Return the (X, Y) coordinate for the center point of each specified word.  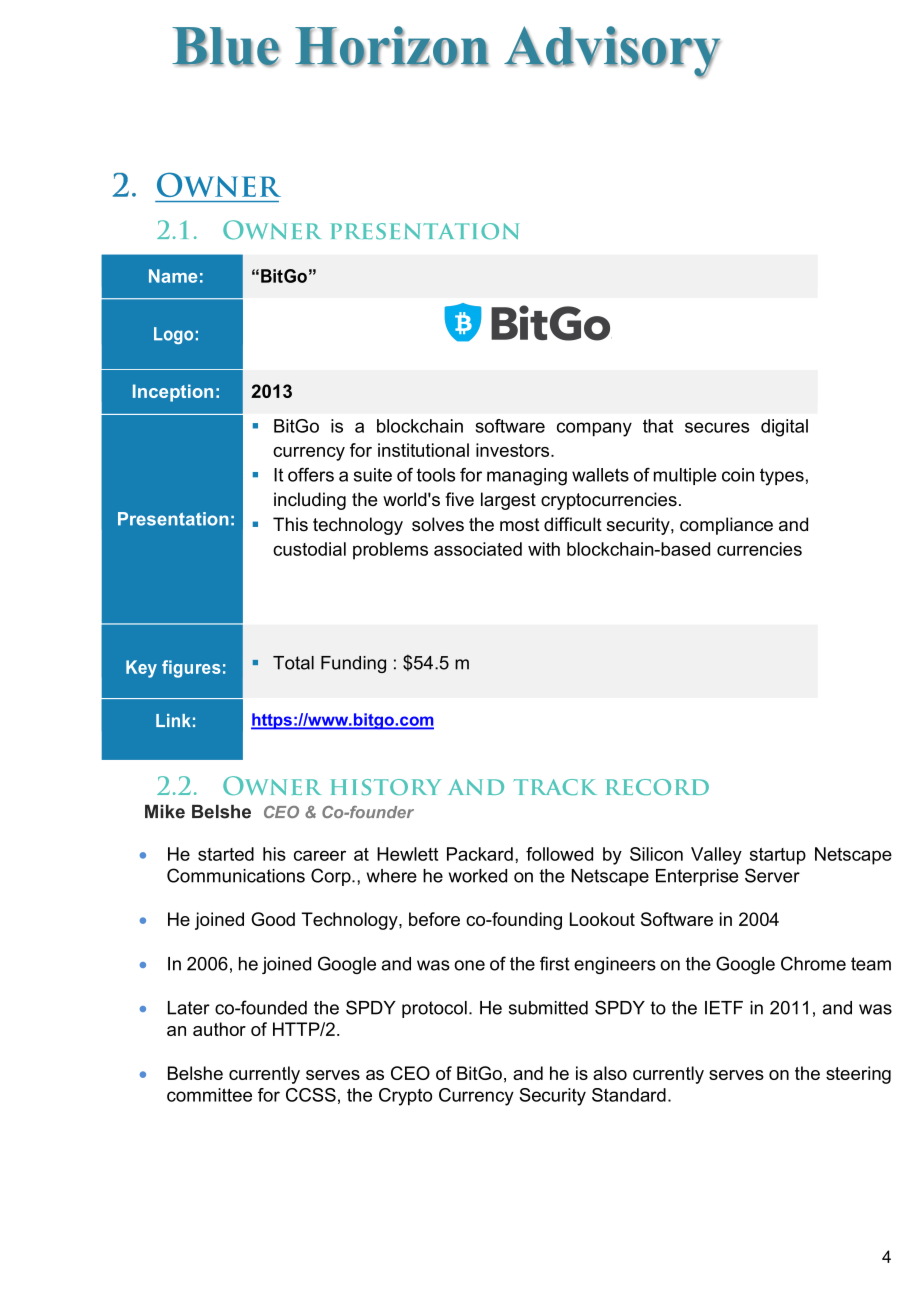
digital (784, 428)
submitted (548, 1008)
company (594, 429)
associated (478, 549)
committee (209, 1095)
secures (717, 427)
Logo (173, 335)
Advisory (612, 52)
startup (778, 856)
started (226, 854)
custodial (309, 549)
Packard (480, 854)
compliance (726, 526)
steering (858, 1075)
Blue (226, 47)
